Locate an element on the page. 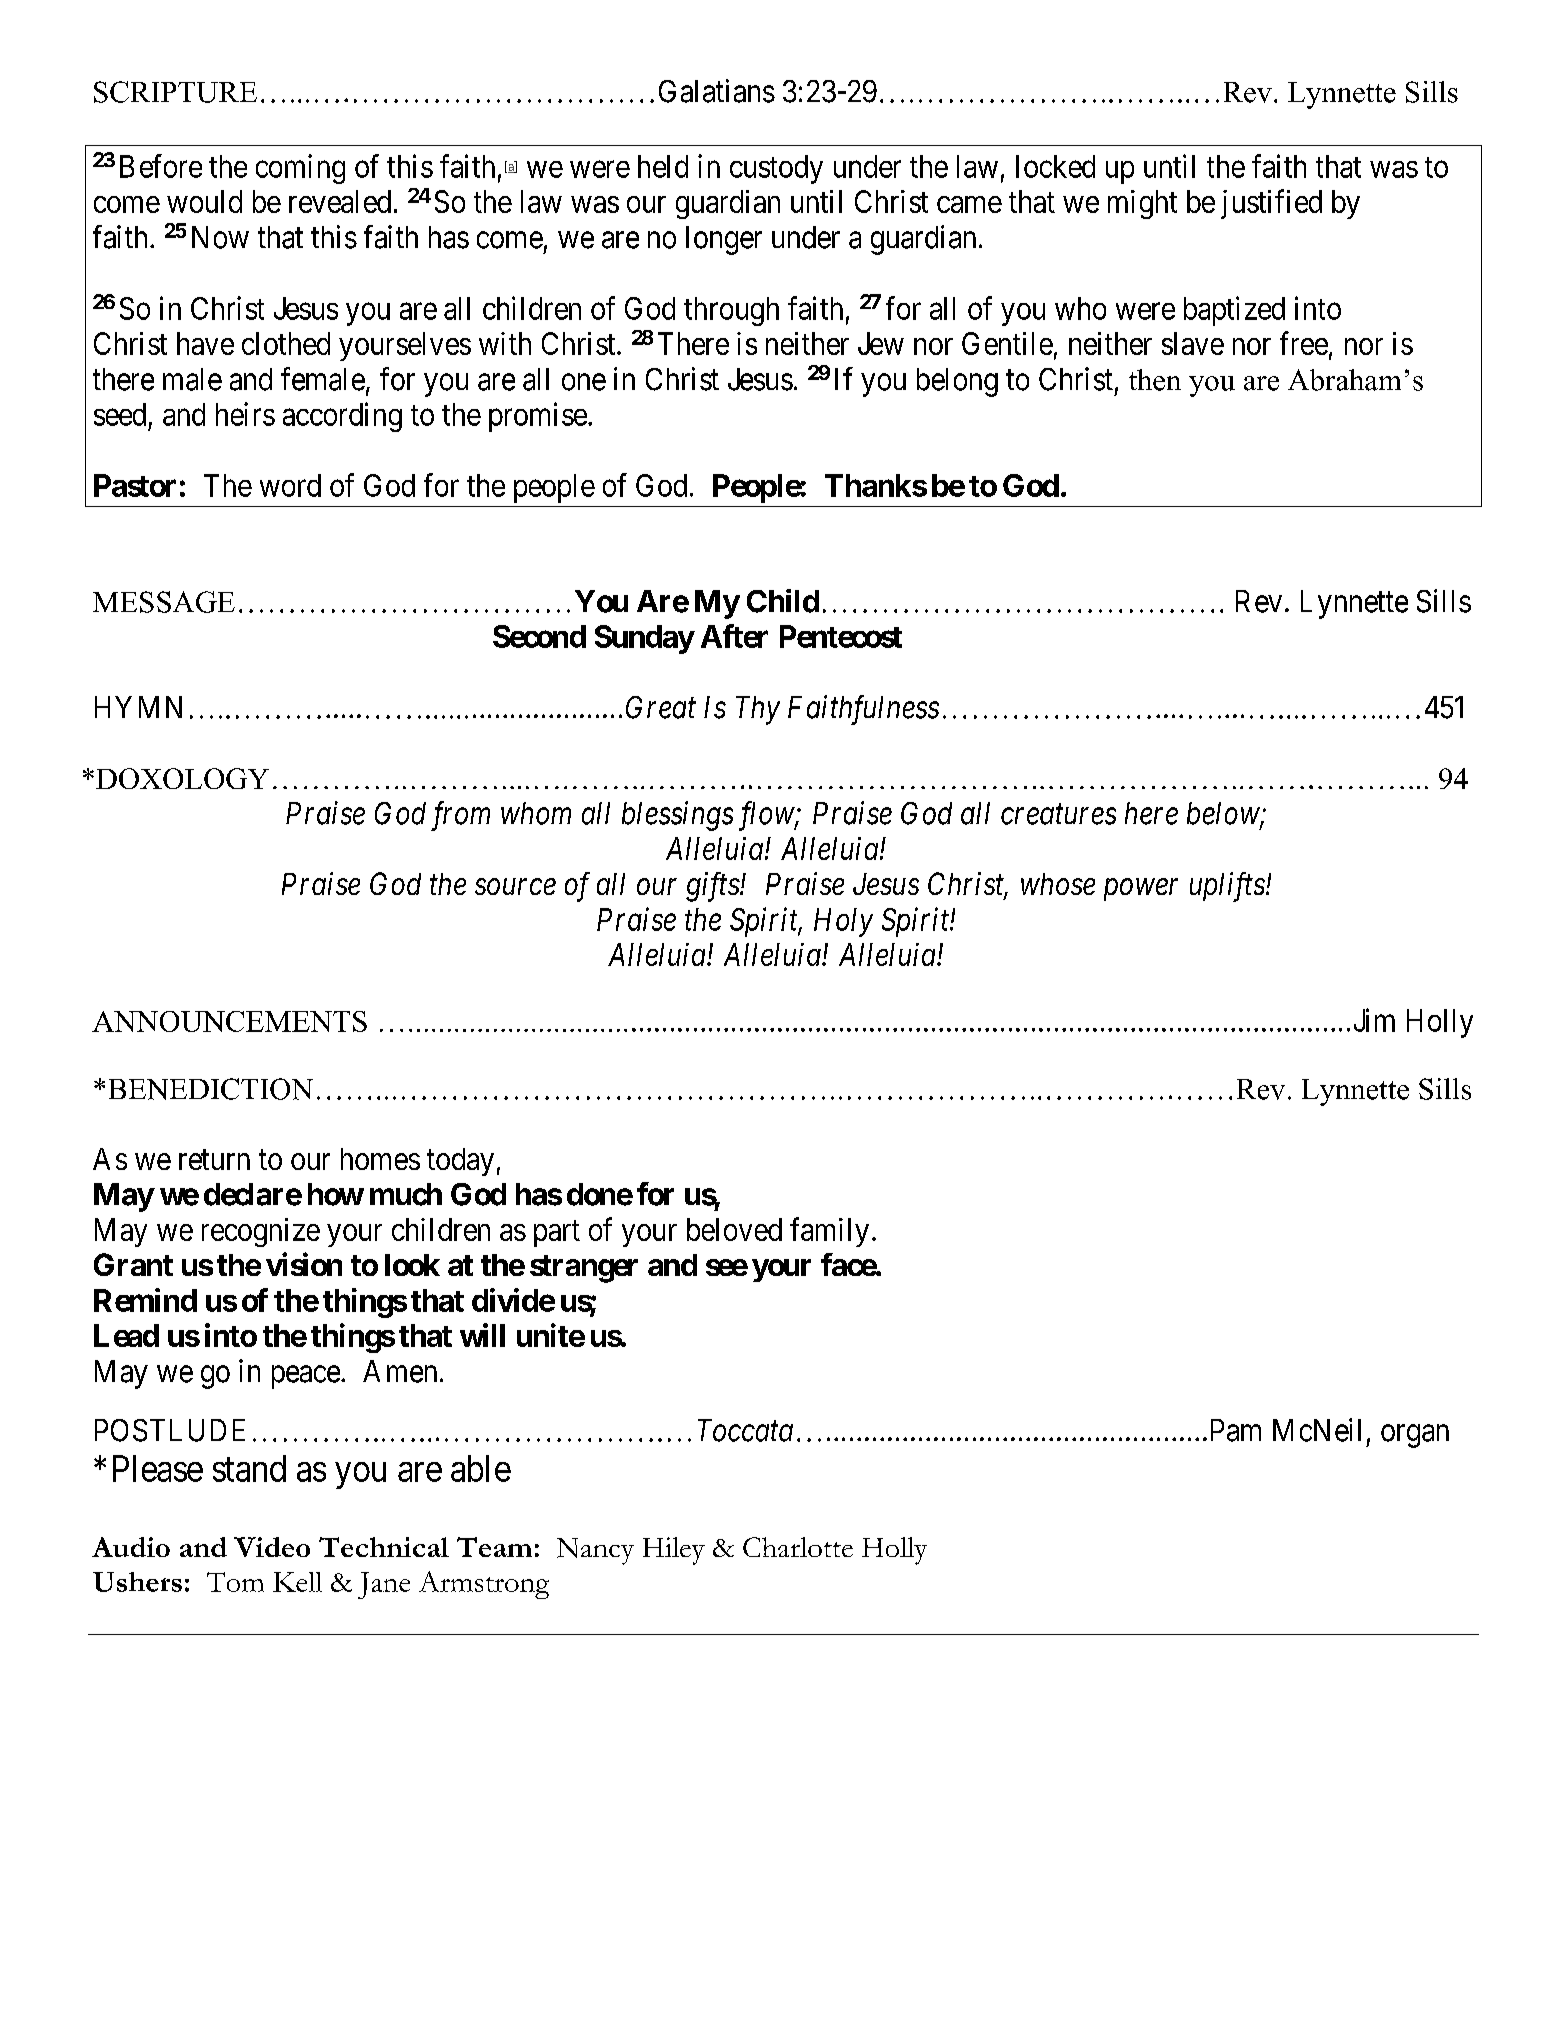 This page has height=2029, width=1567. organ is located at coordinates (1415, 1436).
